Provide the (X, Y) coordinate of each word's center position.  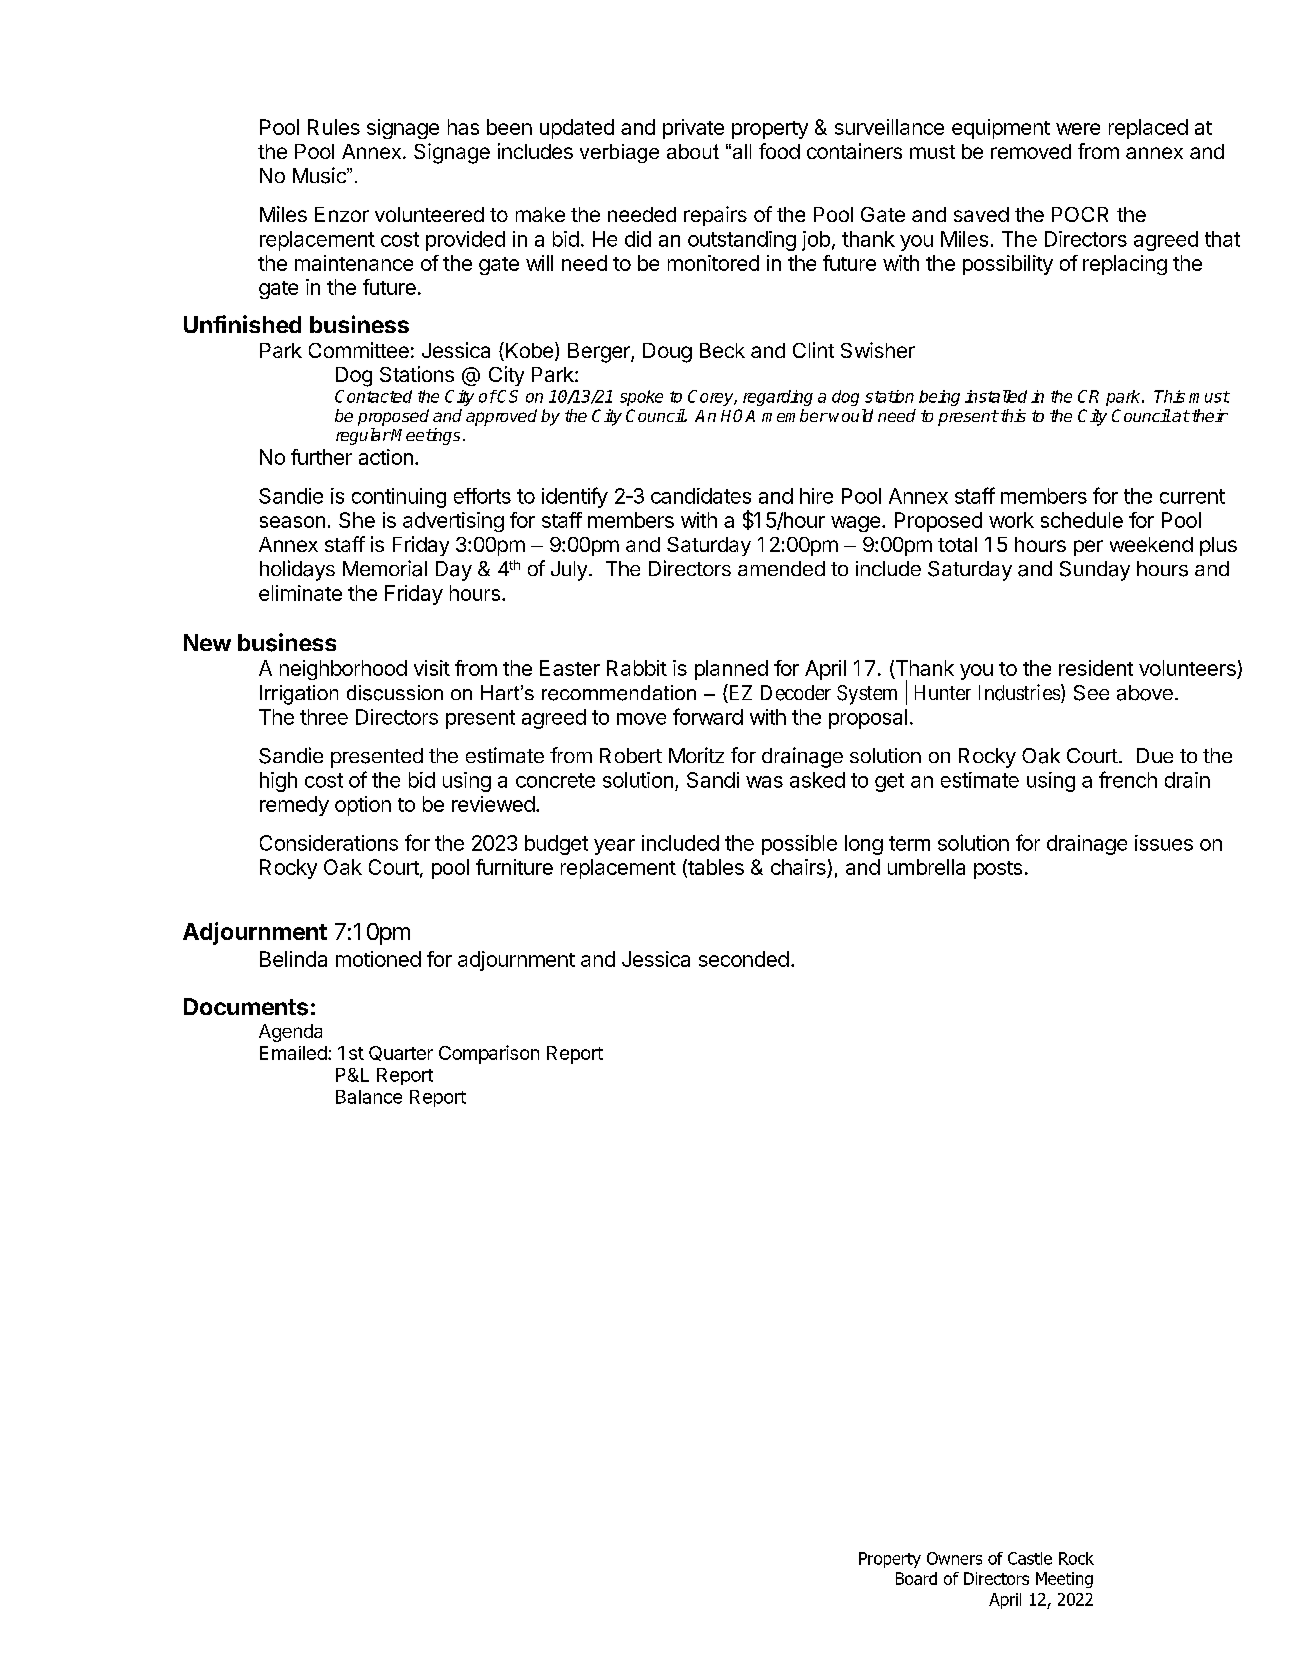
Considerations (329, 843)
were (1078, 129)
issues (1164, 843)
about (693, 151)
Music (320, 175)
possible (799, 845)
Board (916, 1578)
